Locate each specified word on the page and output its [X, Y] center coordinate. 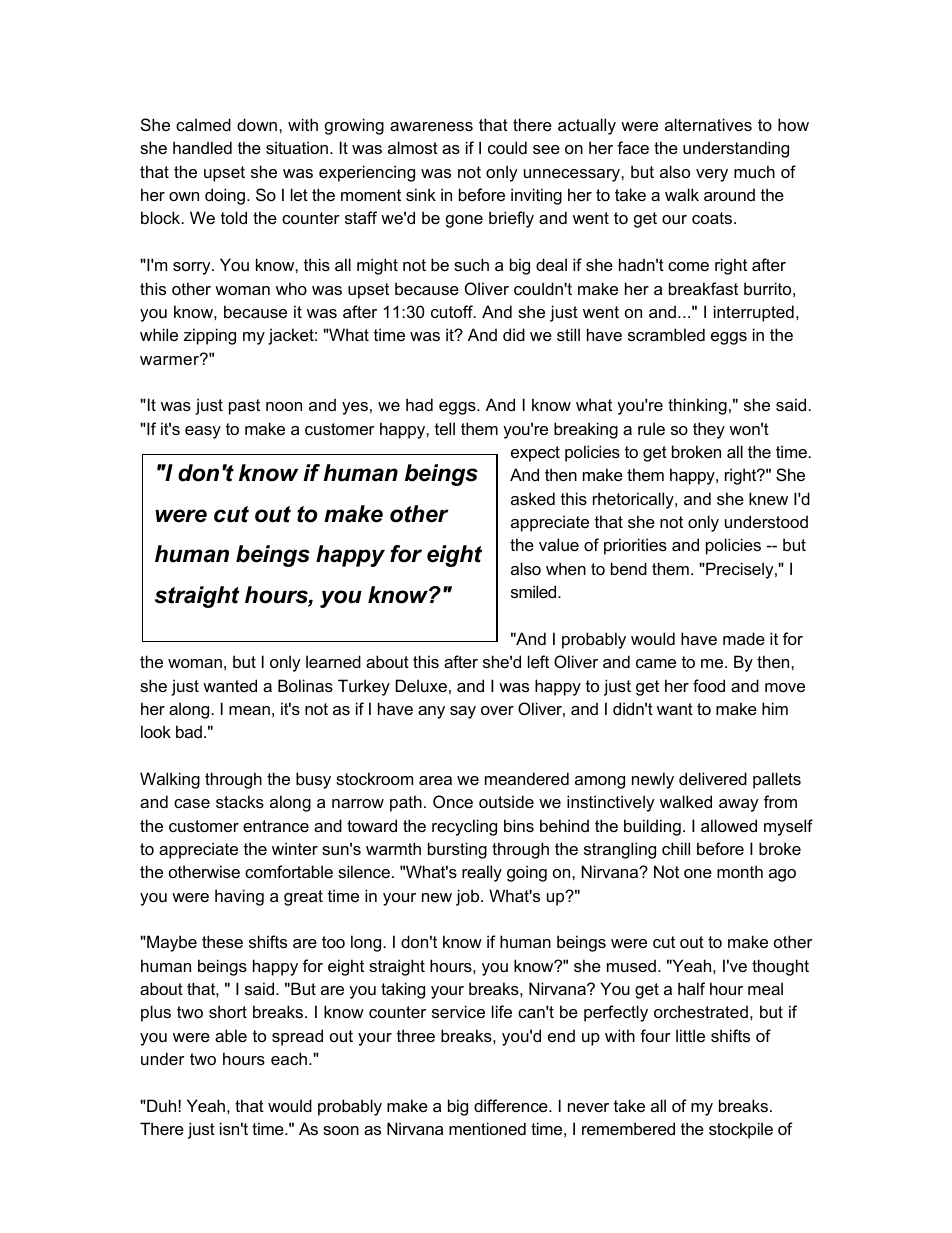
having [239, 897]
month [740, 871]
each [289, 1058]
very [712, 175]
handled [202, 147]
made [744, 638]
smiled [535, 591]
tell [445, 428]
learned [333, 661]
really [482, 873]
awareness [431, 126]
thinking [697, 406]
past [244, 407]
